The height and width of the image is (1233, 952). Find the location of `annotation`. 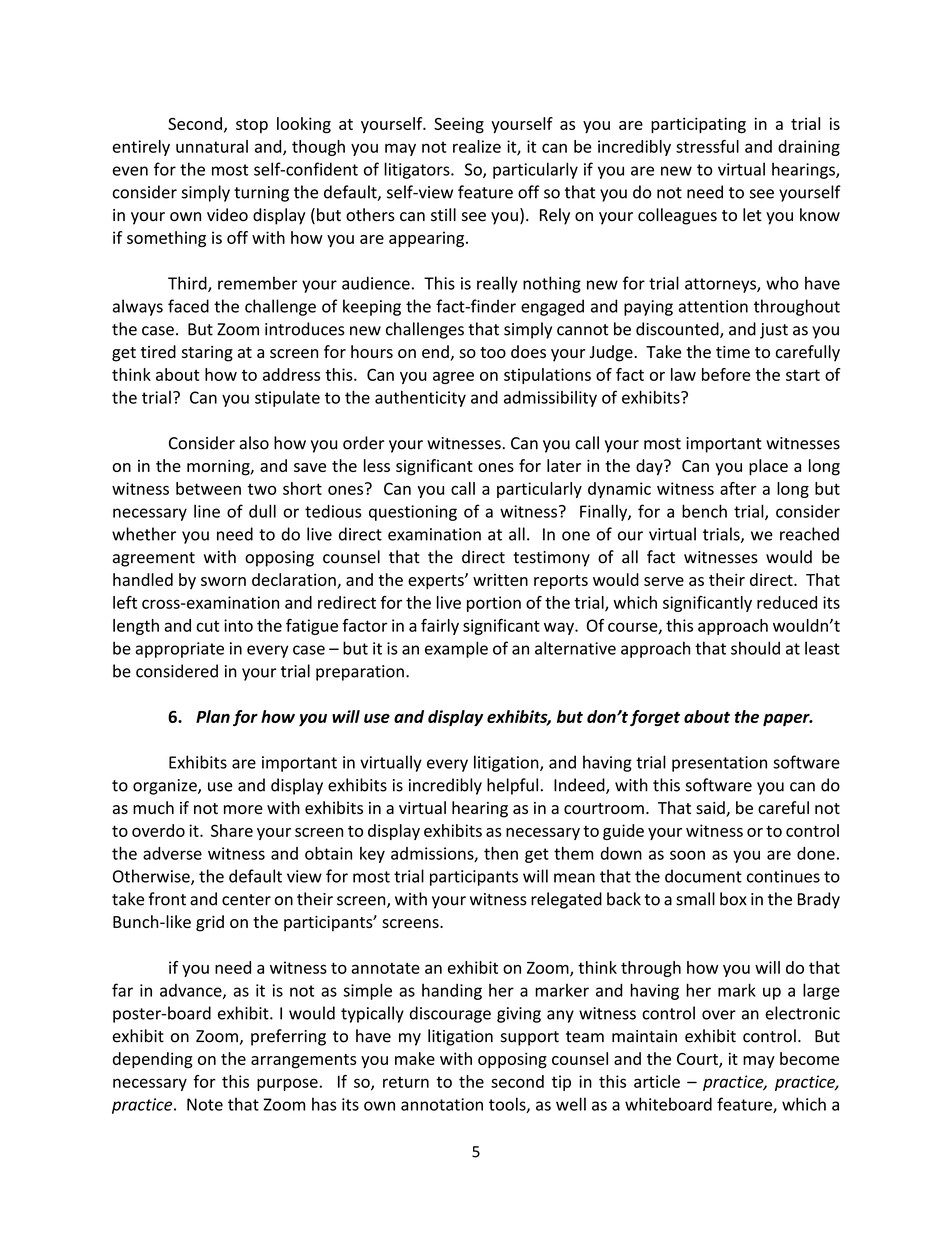

annotation is located at coordinates (442, 1104).
